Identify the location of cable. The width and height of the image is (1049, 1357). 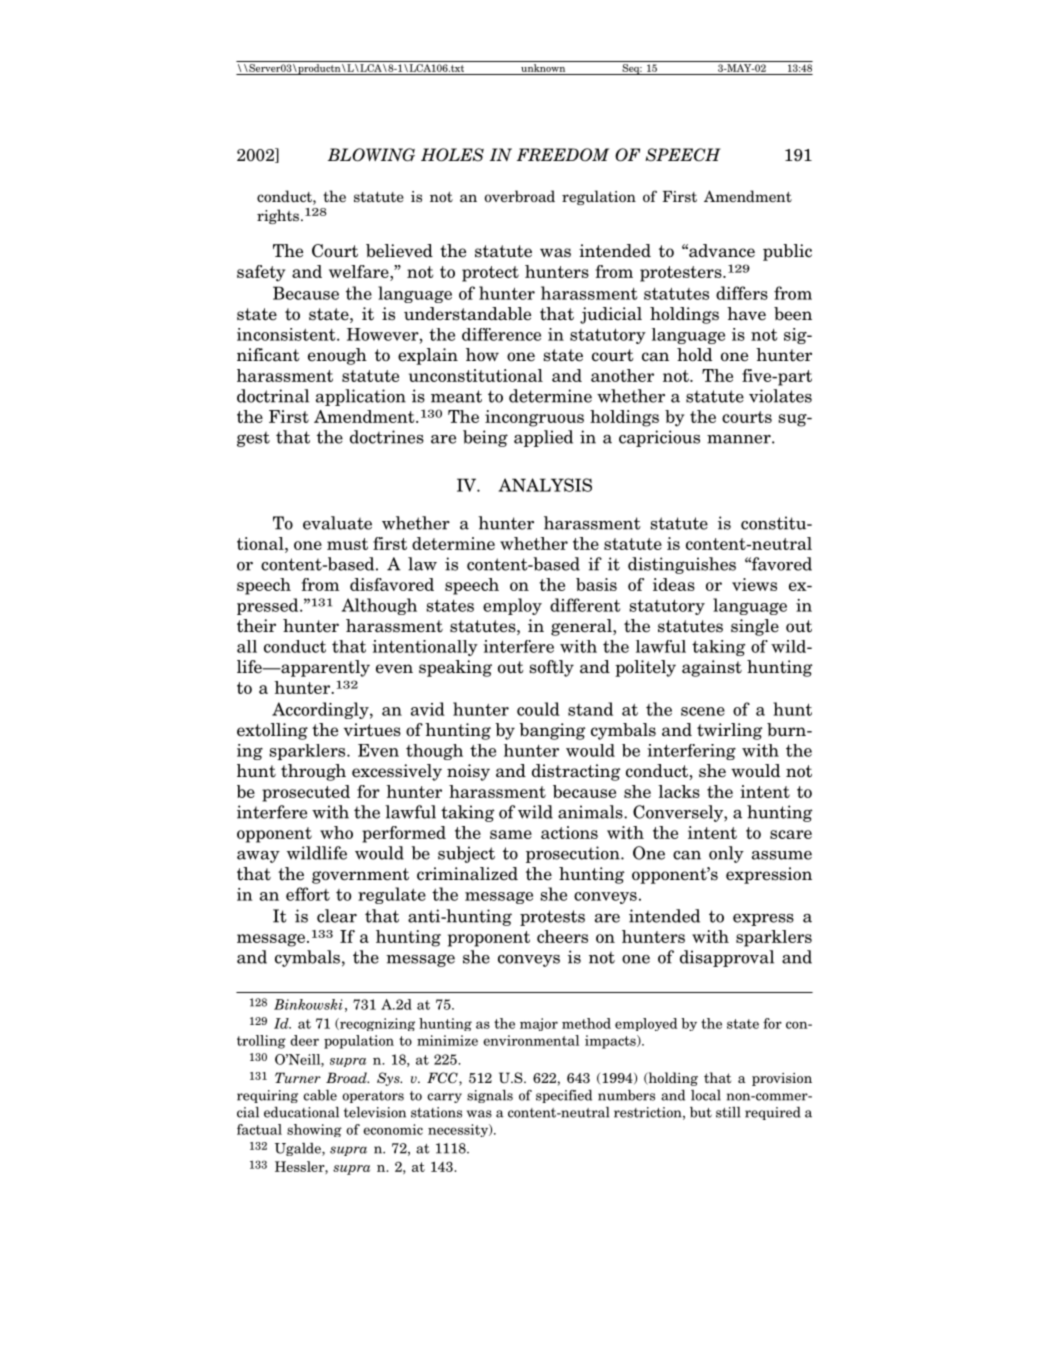
(320, 1095).
